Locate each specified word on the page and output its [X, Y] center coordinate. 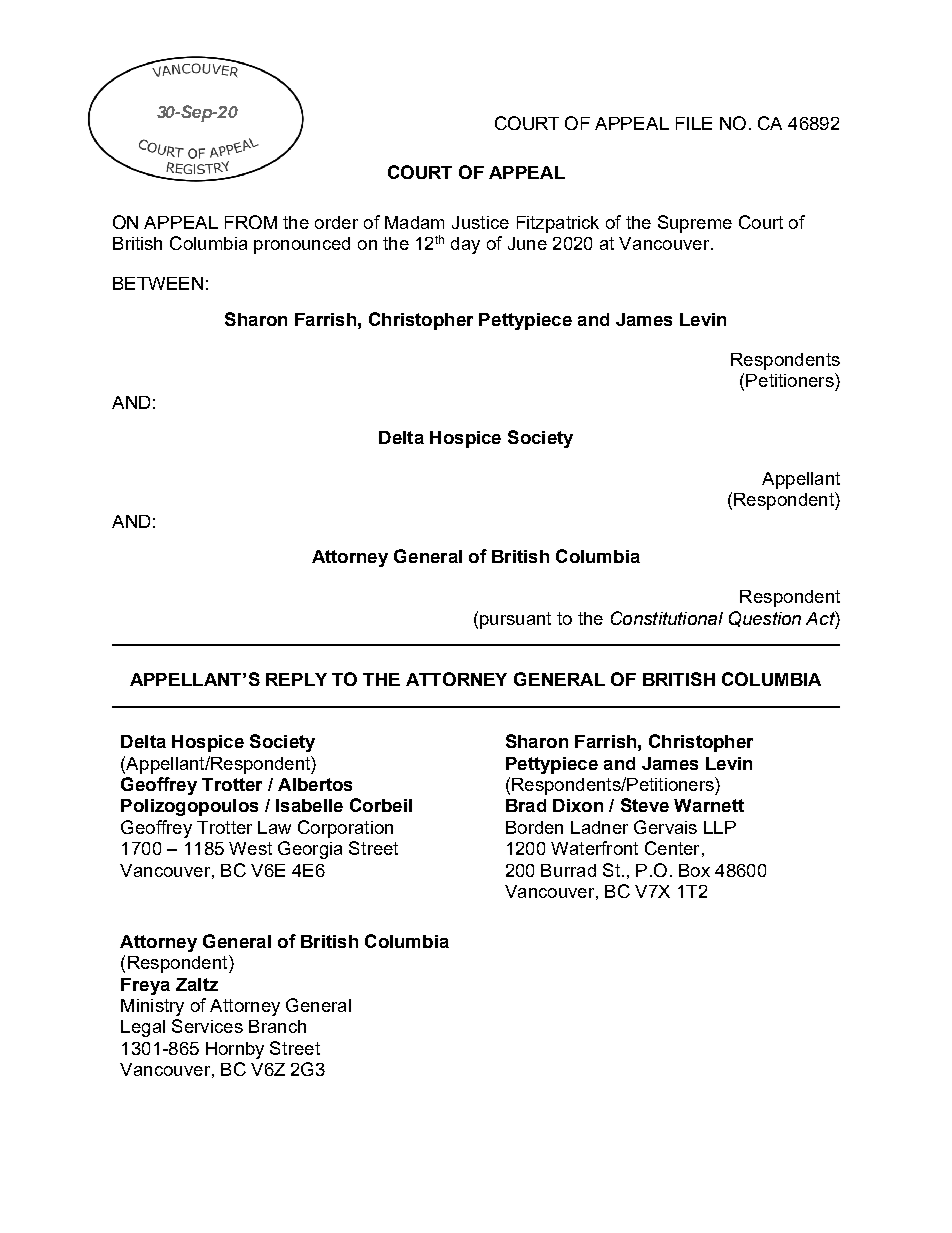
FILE [694, 123]
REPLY [296, 679]
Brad [526, 805]
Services [207, 1026]
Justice [480, 222]
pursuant [515, 620]
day [465, 245]
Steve [645, 805]
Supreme [695, 224]
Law [274, 827]
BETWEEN [158, 283]
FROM [251, 222]
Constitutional [667, 618]
